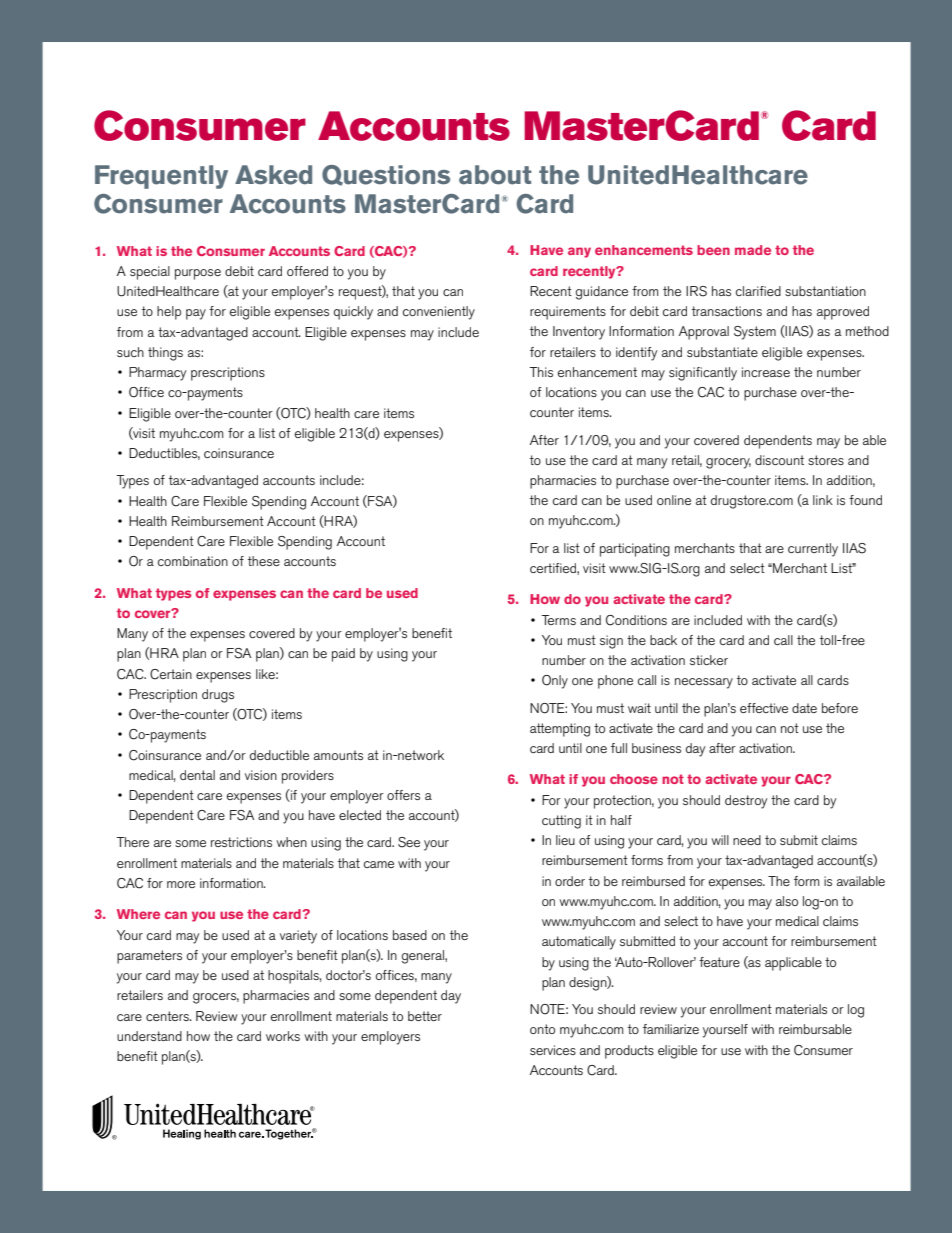 The height and width of the screenshot is (1233, 952). Describe the element at coordinates (709, 660) in the screenshot. I see `sticker` at that location.
